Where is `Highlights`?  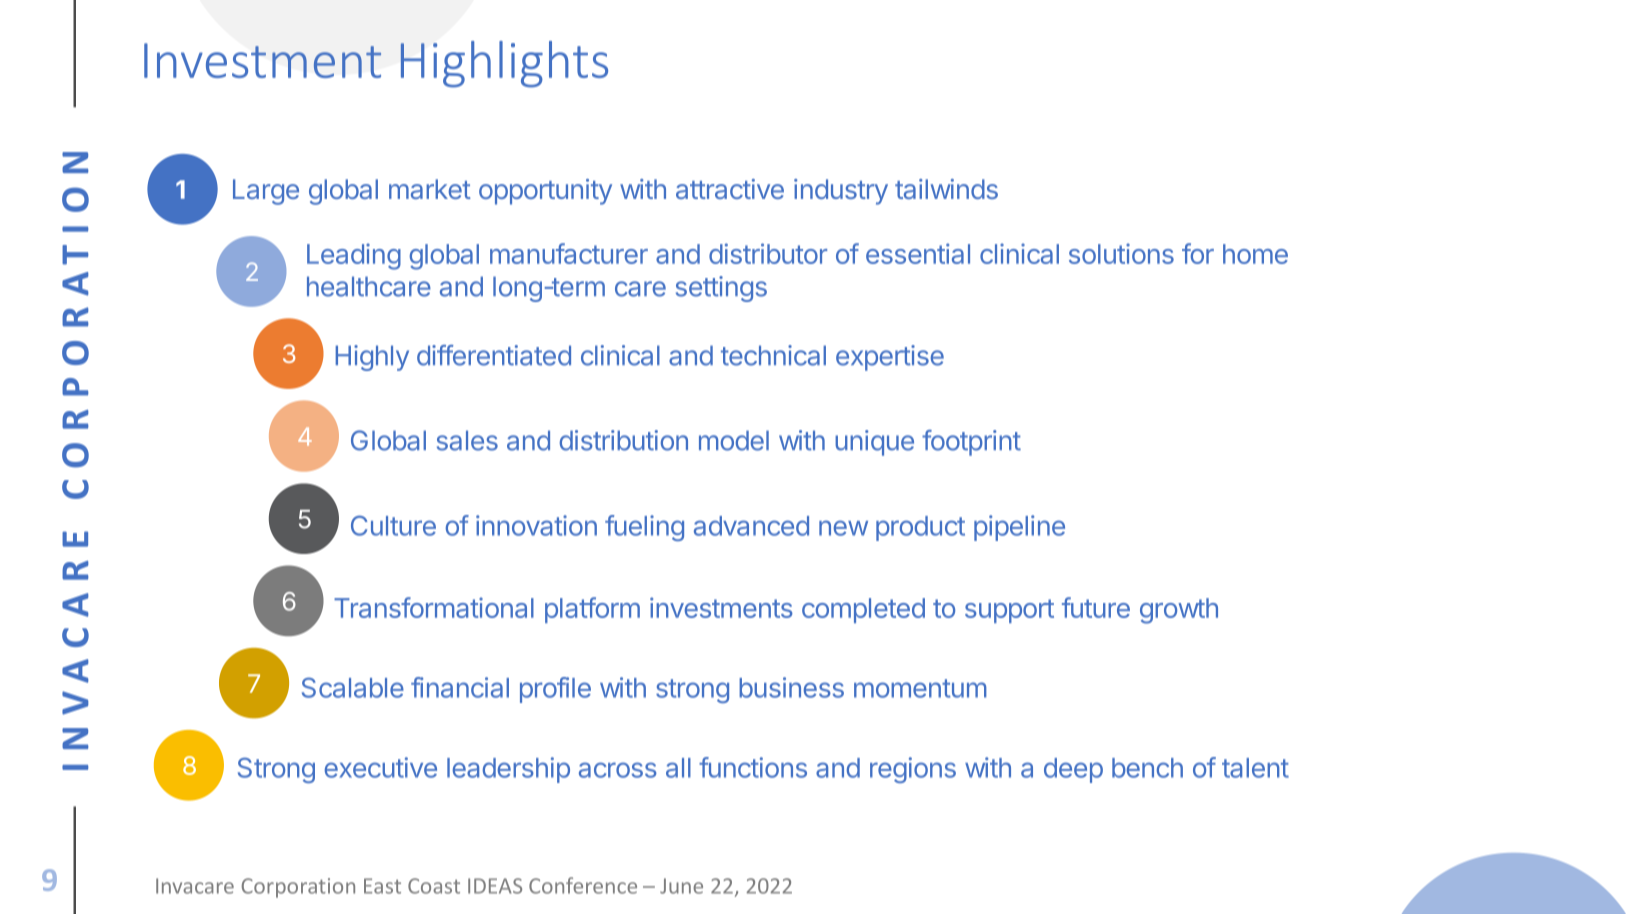
Highlights is located at coordinates (504, 64).
